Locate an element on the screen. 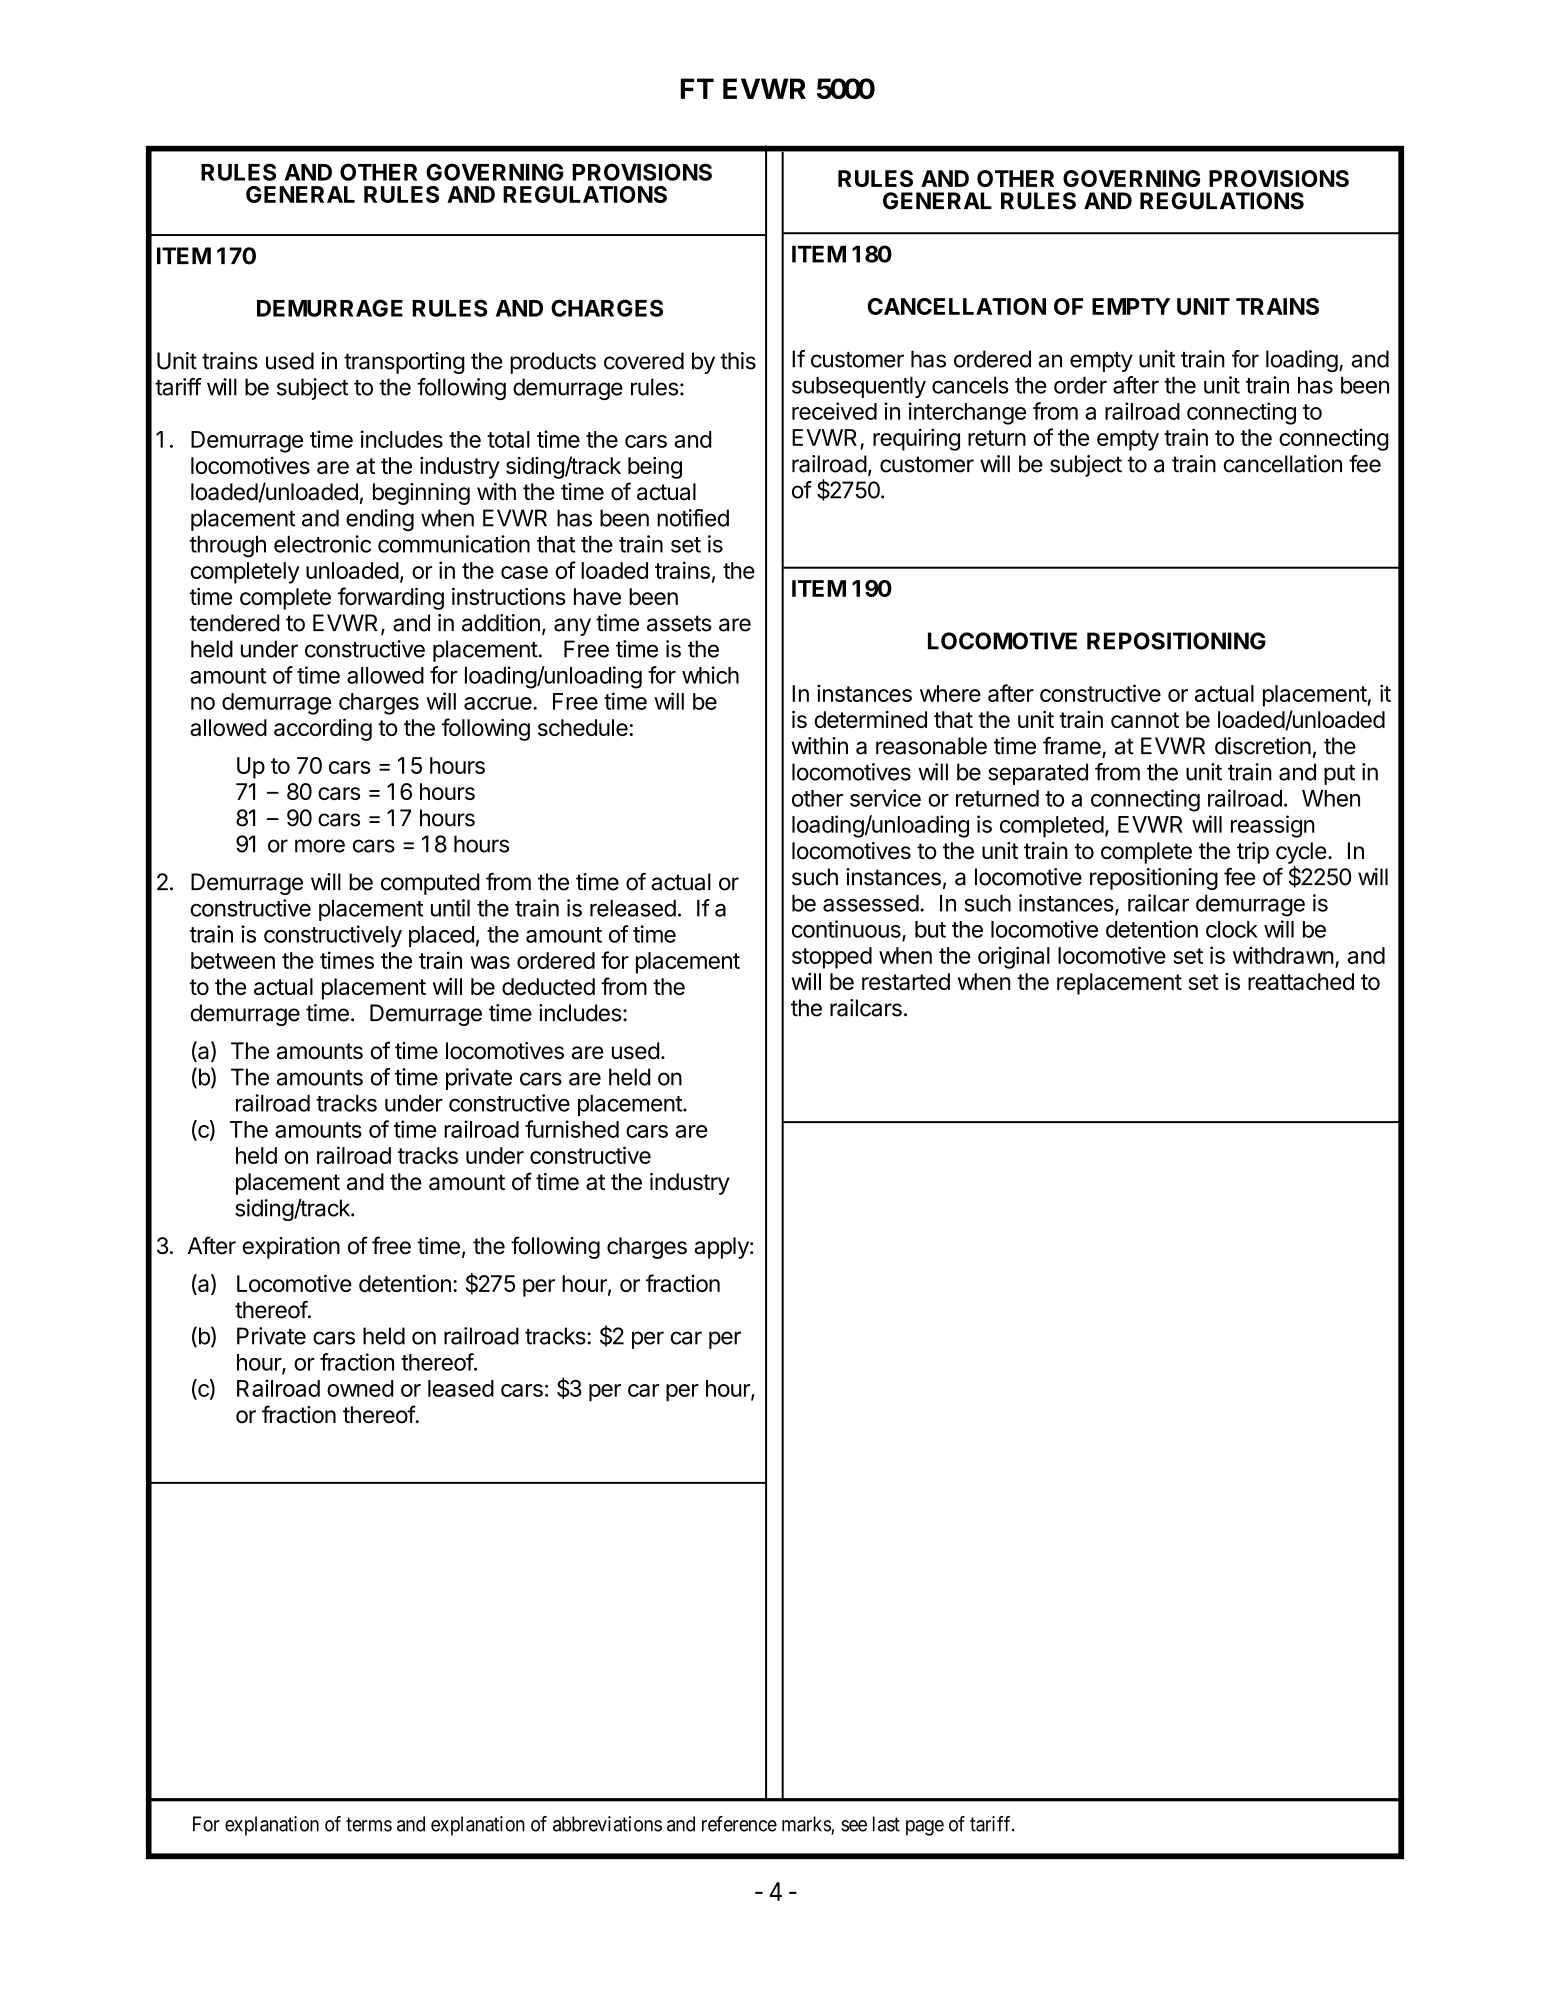  this is located at coordinates (738, 361).
